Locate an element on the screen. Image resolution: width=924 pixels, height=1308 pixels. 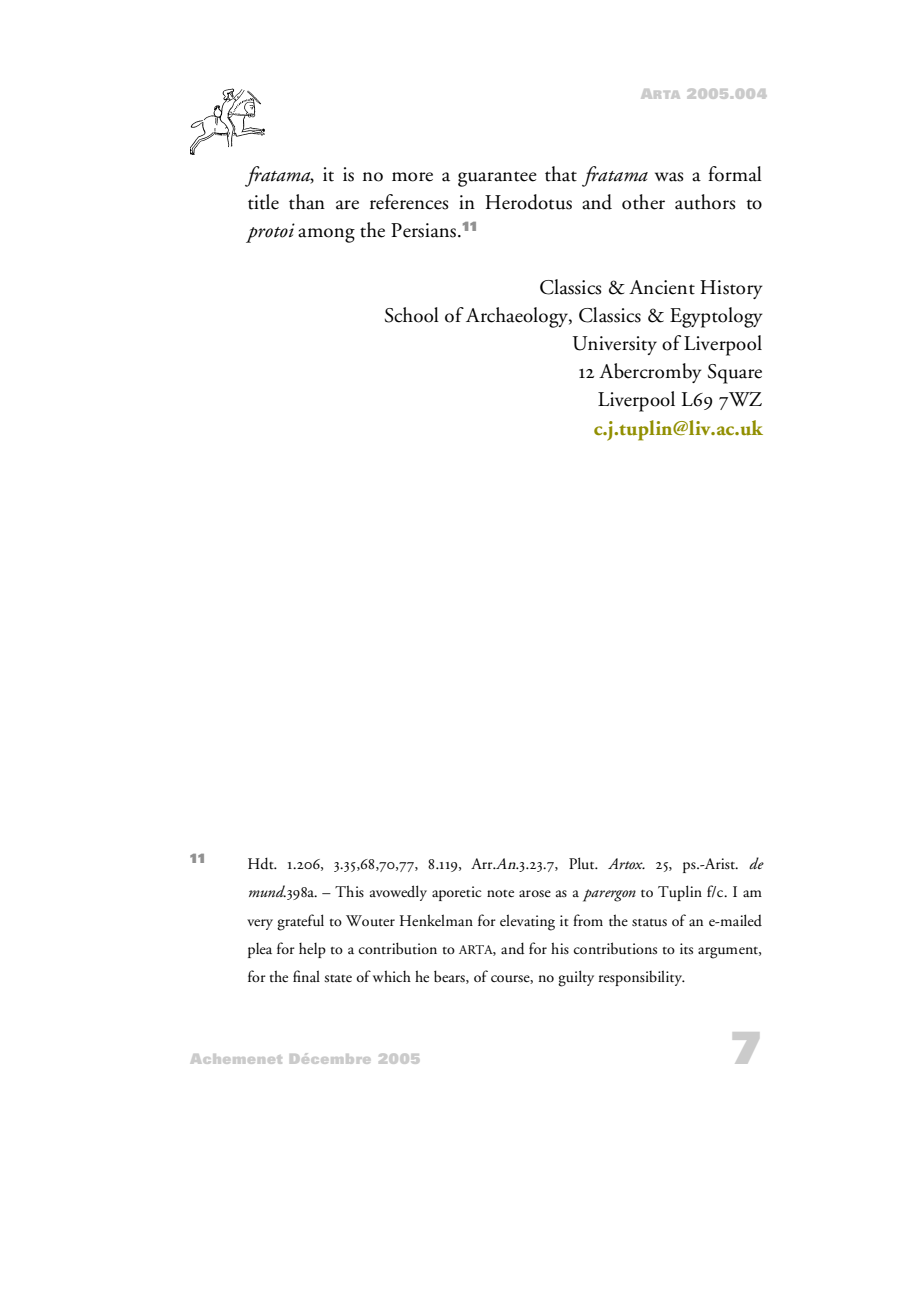
help is located at coordinates (312, 950).
